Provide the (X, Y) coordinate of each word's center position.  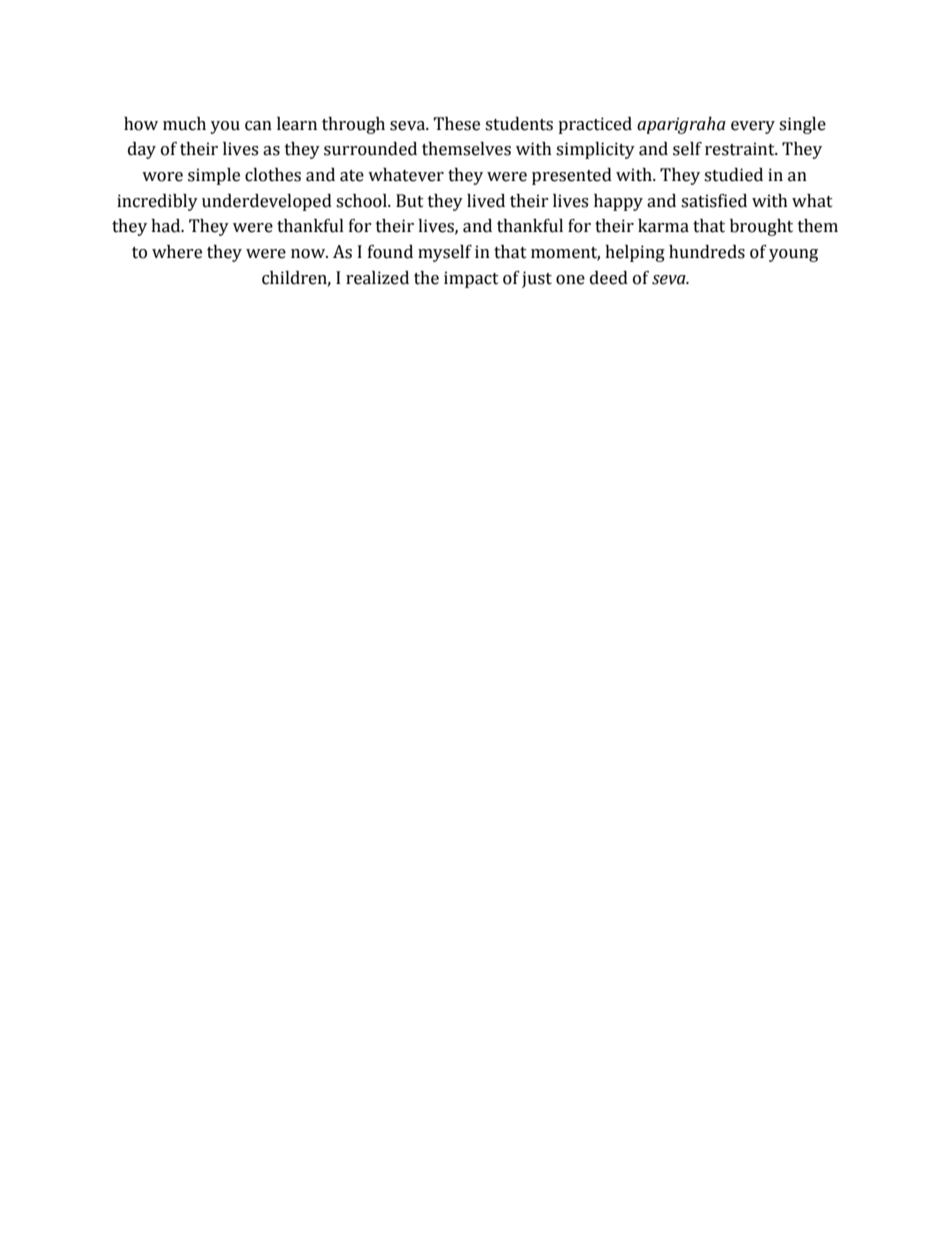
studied (733, 175)
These (456, 124)
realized (377, 278)
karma (663, 226)
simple (214, 176)
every (753, 127)
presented (572, 176)
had (167, 226)
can (258, 126)
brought (761, 227)
